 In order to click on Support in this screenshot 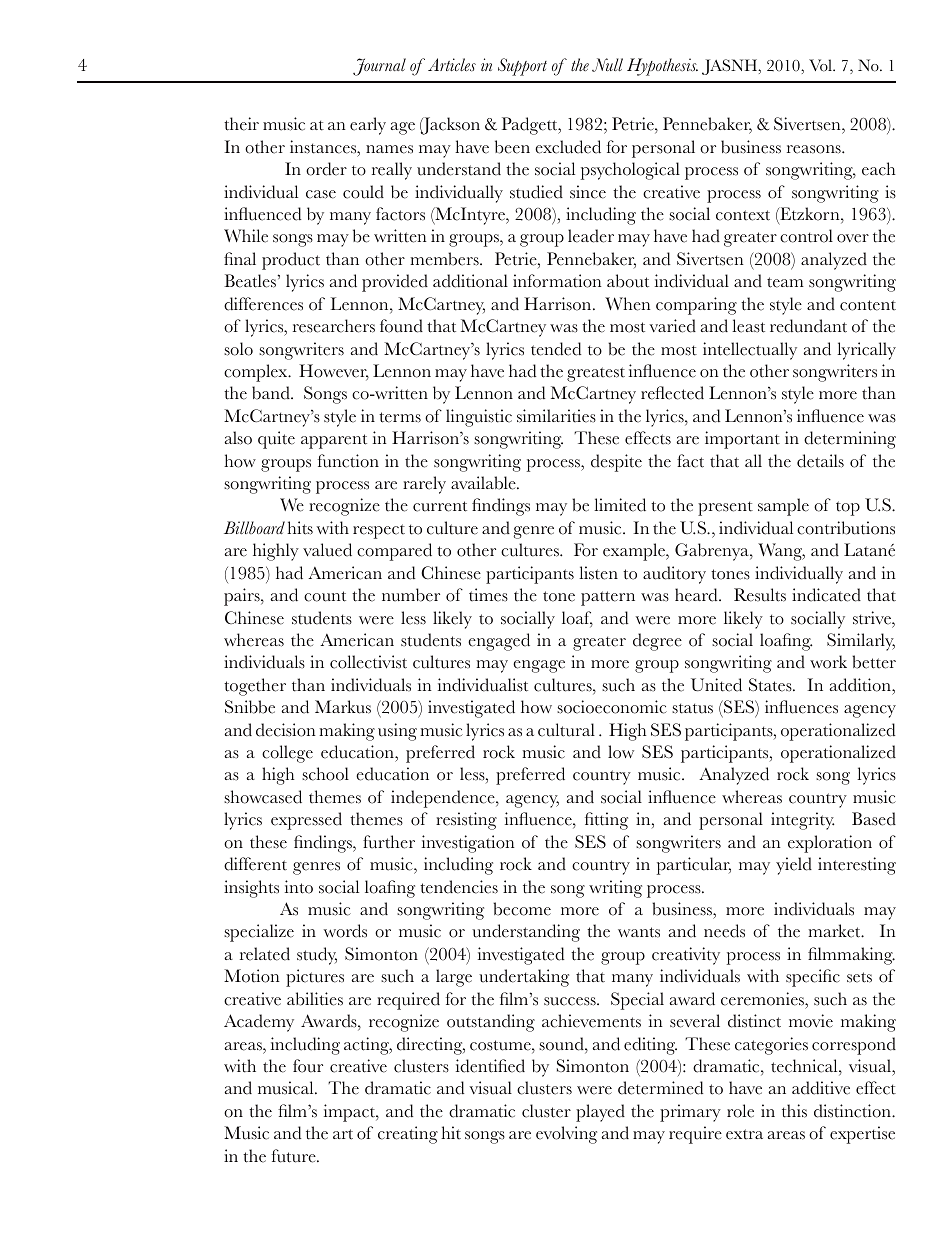, I will do `click(522, 67)`.
